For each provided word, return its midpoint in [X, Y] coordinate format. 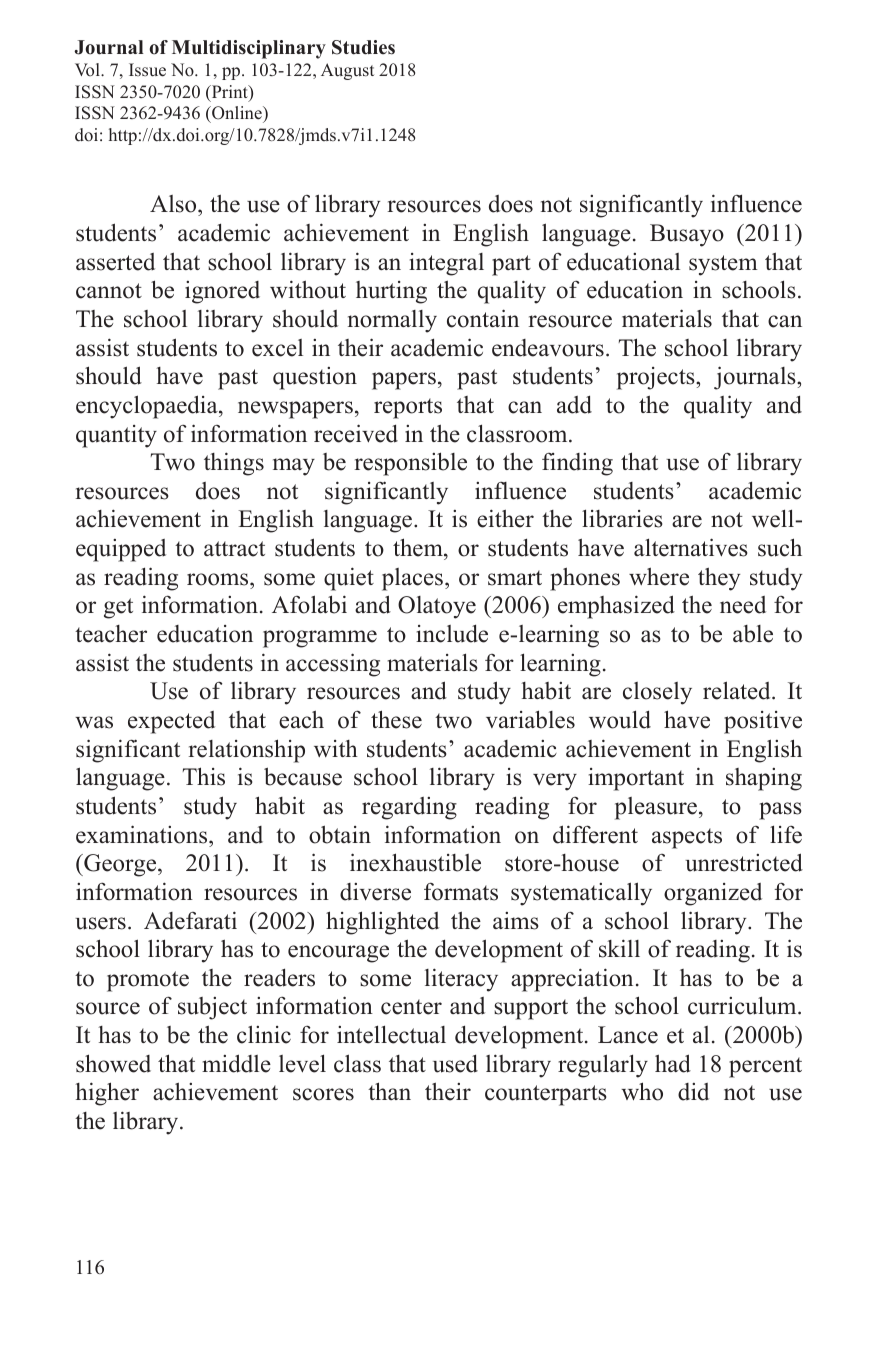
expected [171, 722]
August [347, 71]
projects [657, 378]
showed [113, 1063]
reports [408, 408]
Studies [363, 47]
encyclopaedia [148, 407]
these [396, 719]
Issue [147, 70]
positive [763, 722]
